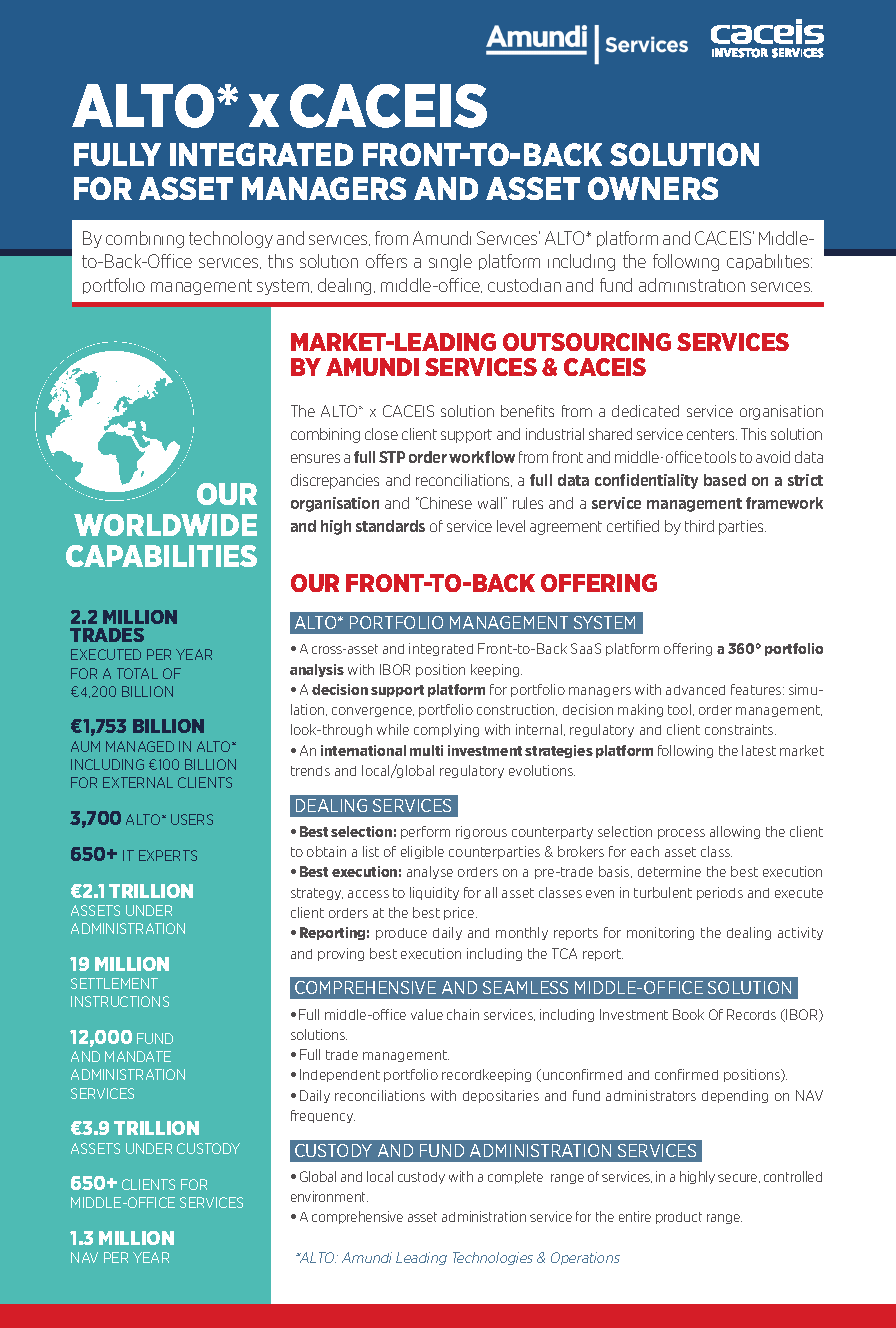 The height and width of the screenshot is (1328, 896). I want to click on monitoring, so click(660, 933).
